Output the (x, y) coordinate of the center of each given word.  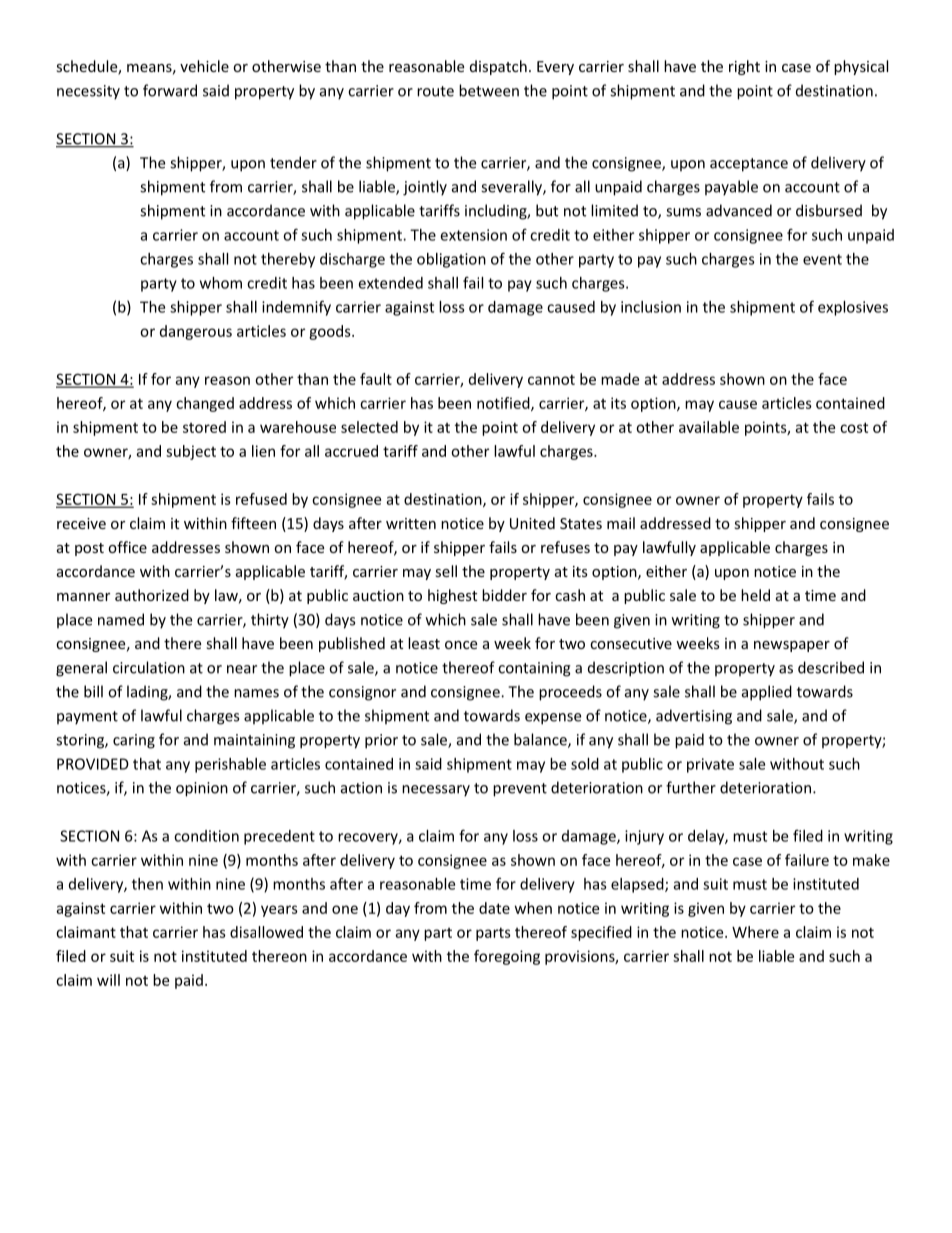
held (755, 595)
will (108, 980)
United (532, 523)
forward (170, 90)
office (127, 547)
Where (755, 932)
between (489, 90)
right (744, 67)
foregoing (507, 957)
